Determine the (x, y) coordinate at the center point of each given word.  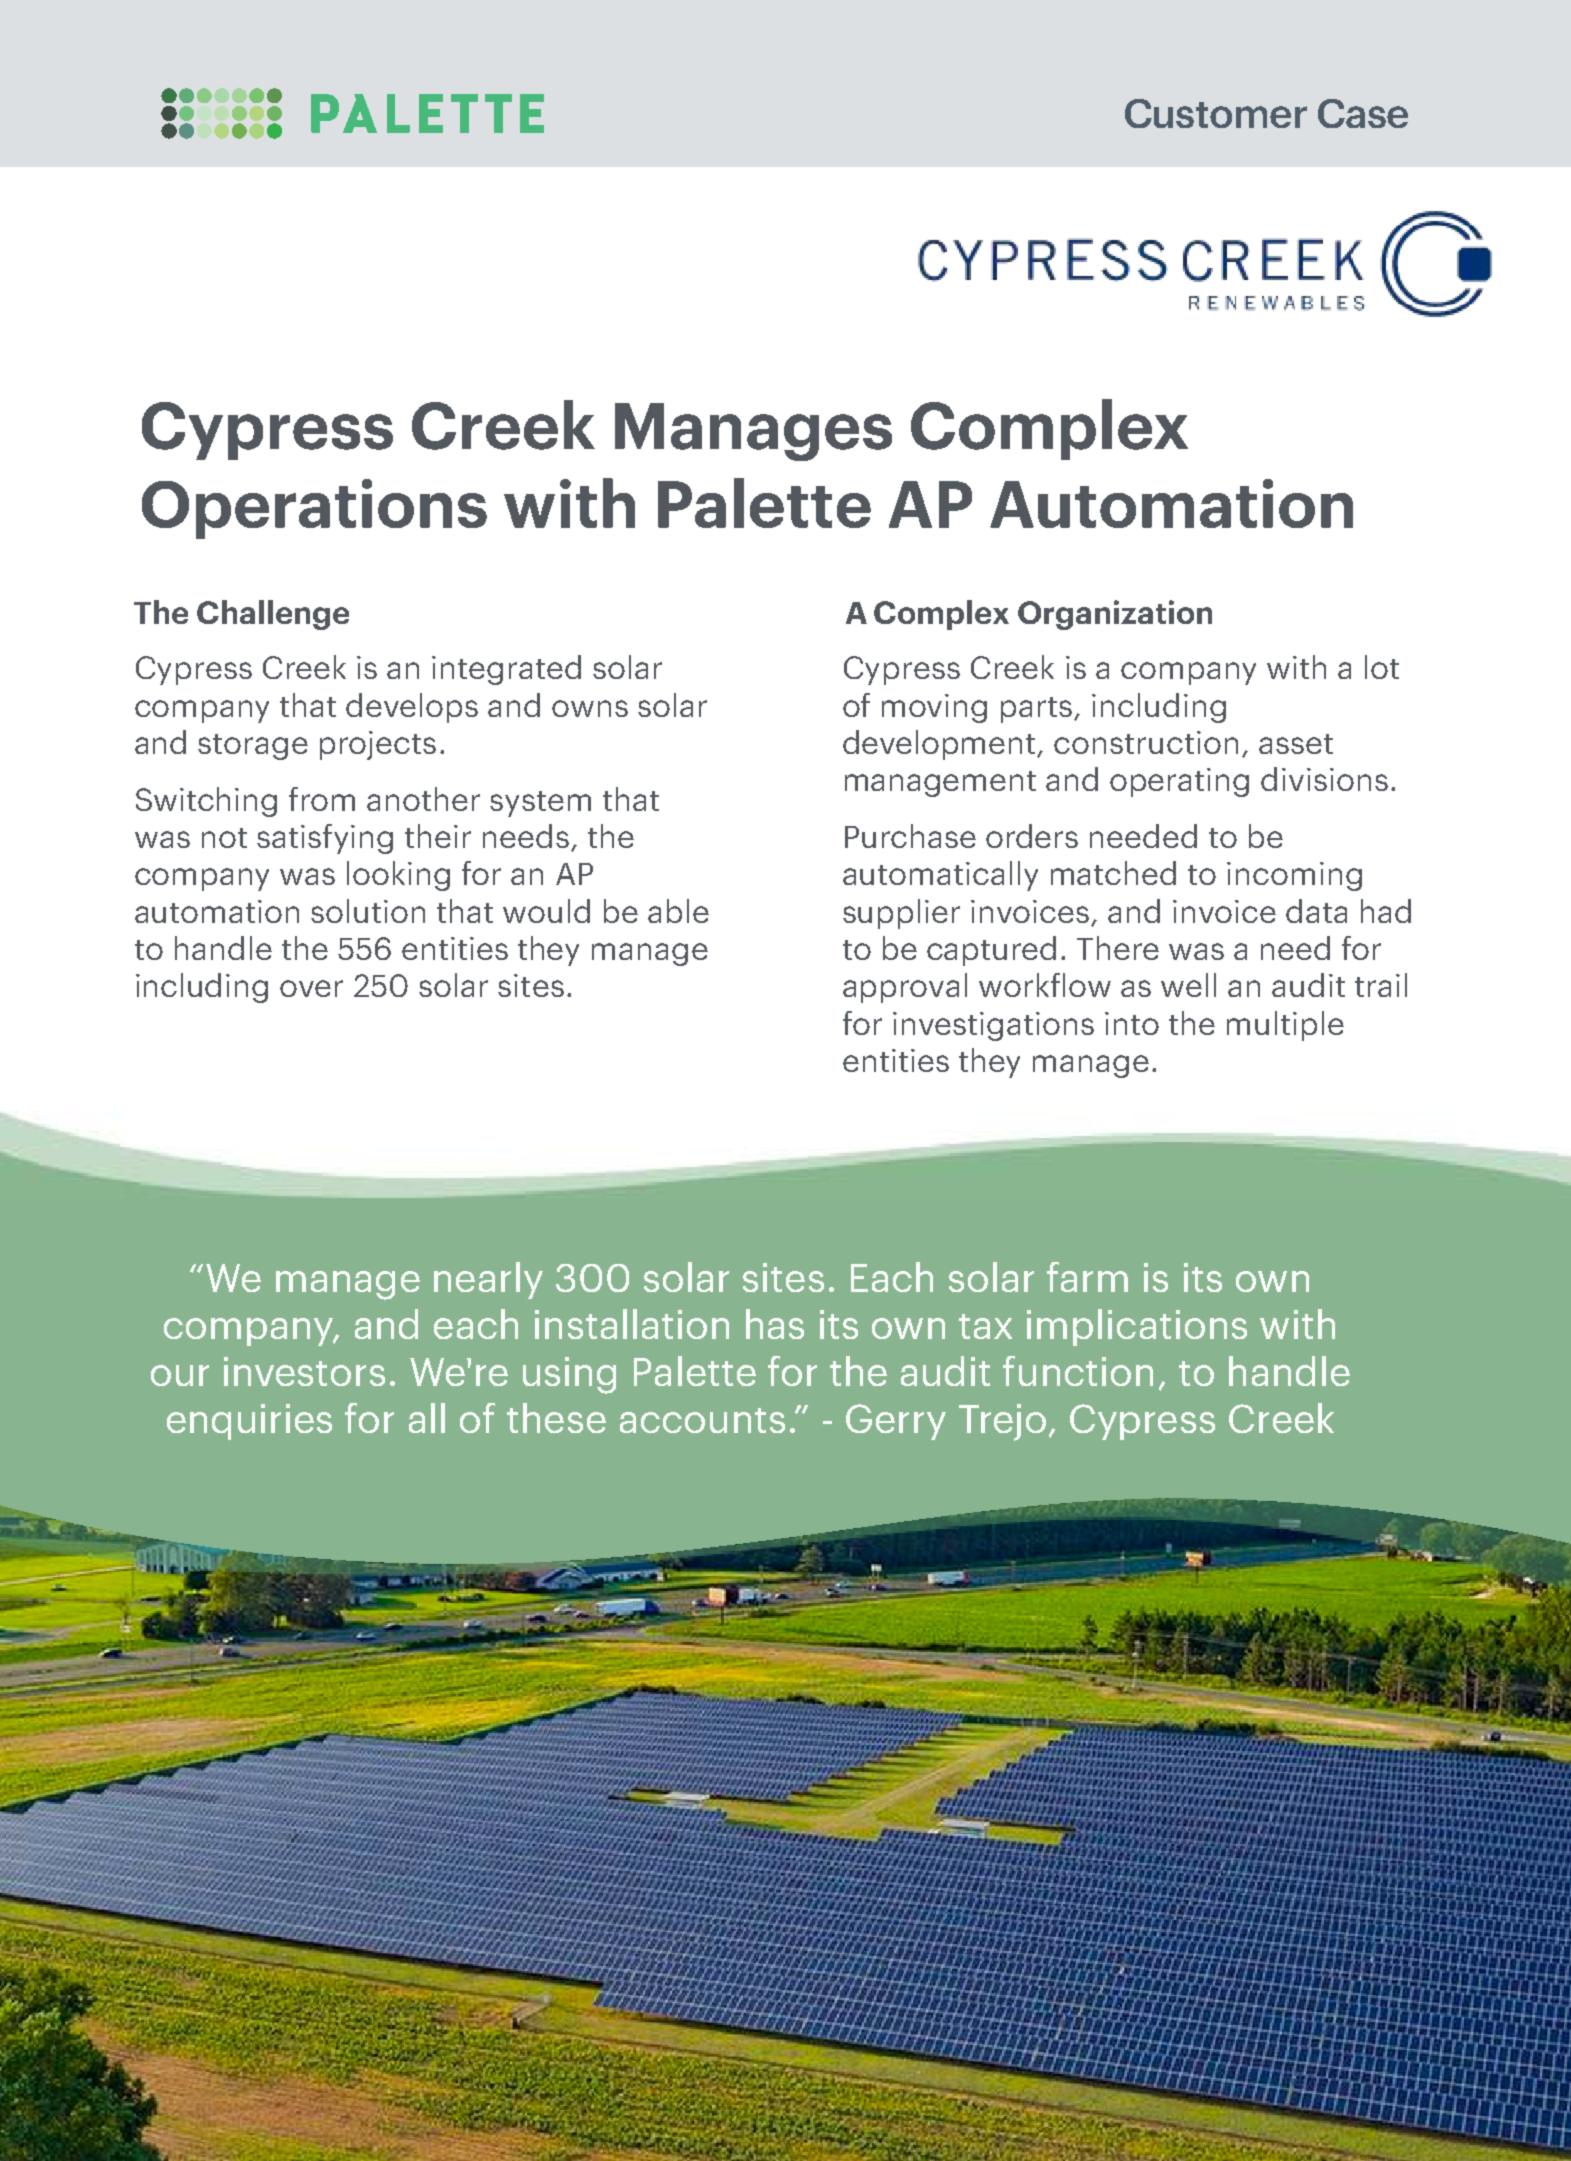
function (1078, 1371)
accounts (702, 1420)
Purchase (910, 836)
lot (1382, 667)
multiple (1285, 1026)
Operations (314, 509)
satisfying (325, 839)
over (311, 988)
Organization (1115, 615)
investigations (993, 1026)
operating (1179, 782)
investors (304, 1371)
